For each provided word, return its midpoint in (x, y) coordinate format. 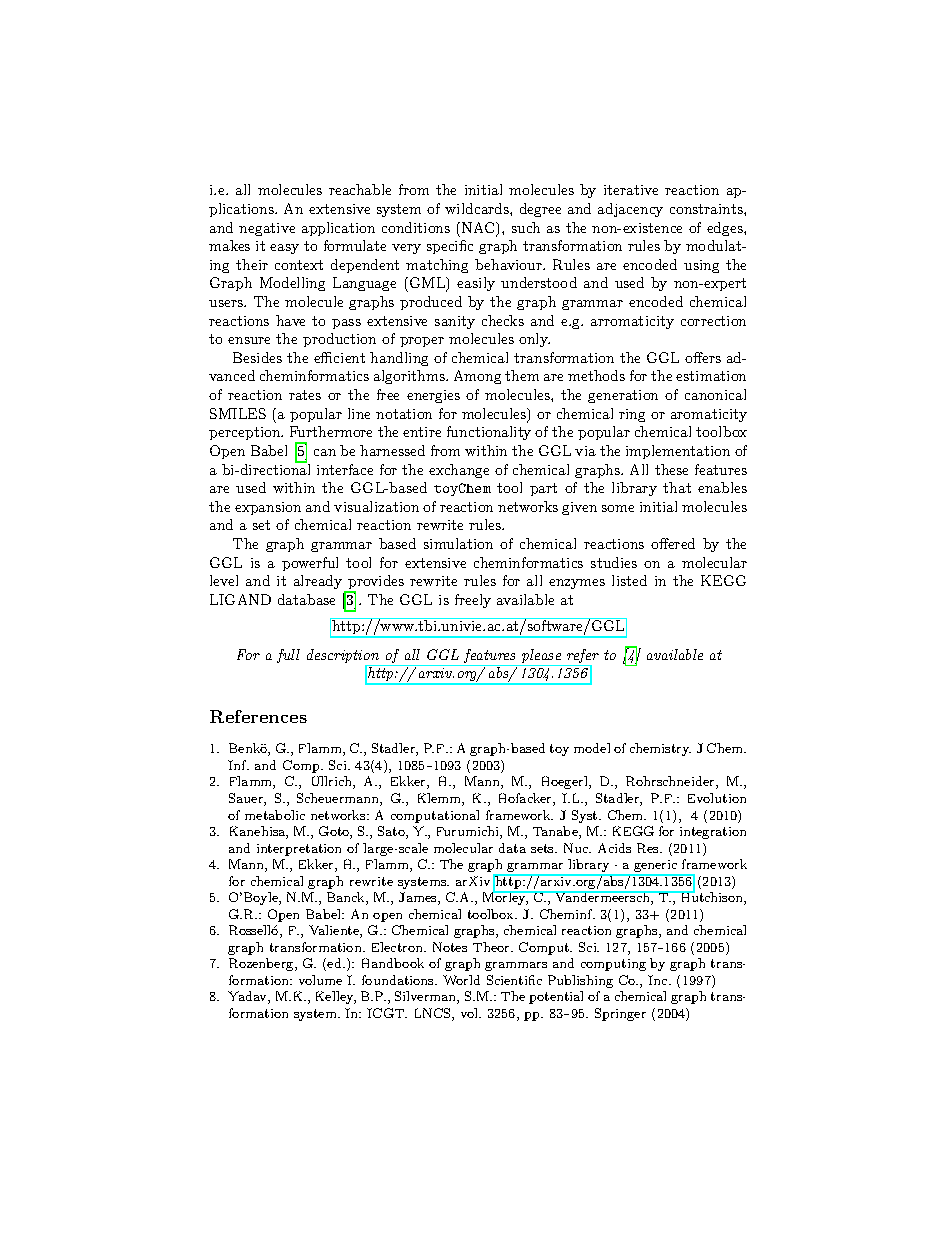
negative (267, 229)
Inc (659, 980)
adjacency (630, 210)
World (461, 980)
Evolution (717, 798)
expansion (268, 508)
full (288, 656)
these (671, 469)
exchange (459, 471)
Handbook (393, 963)
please (541, 657)
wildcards (478, 208)
